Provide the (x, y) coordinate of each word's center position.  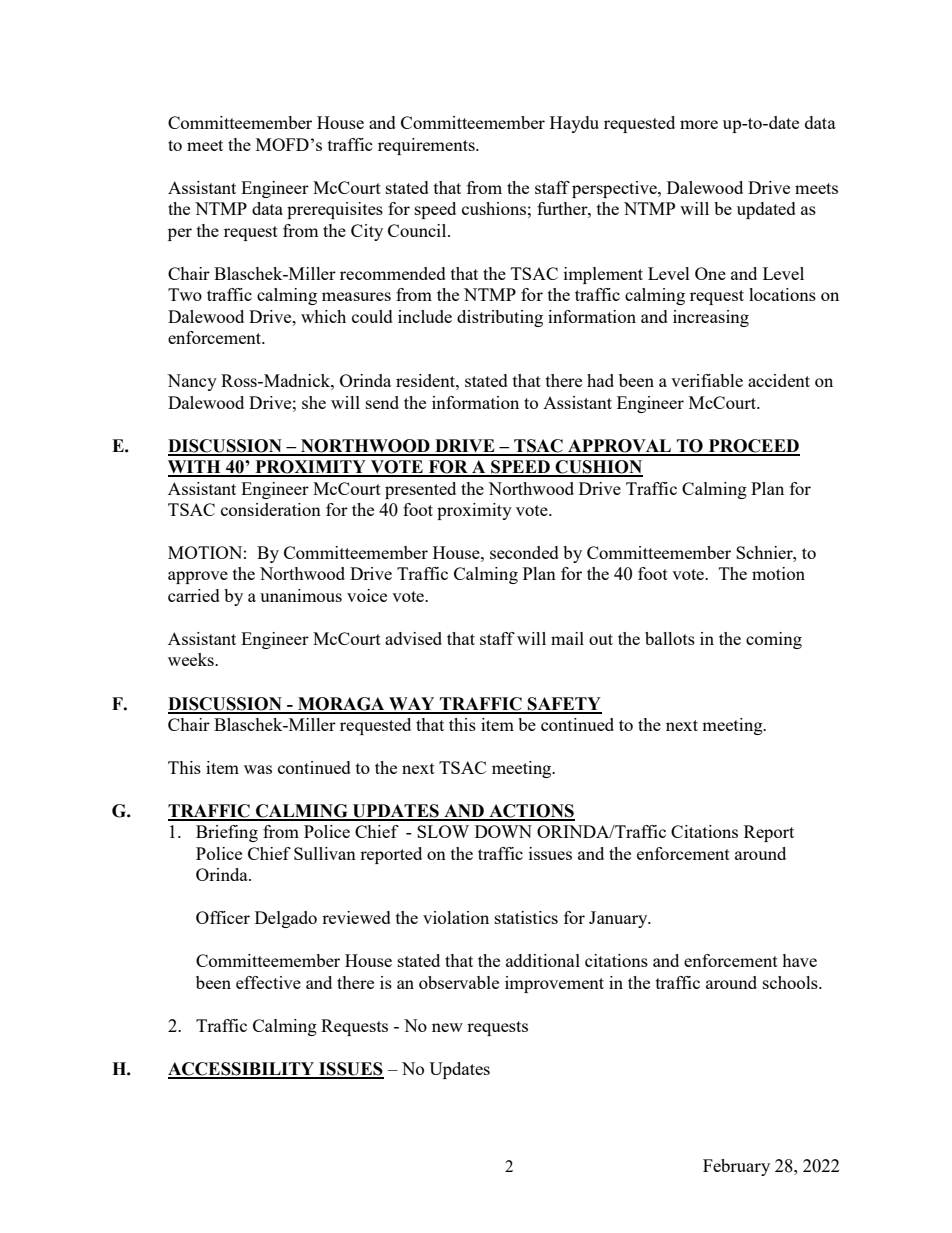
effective (268, 982)
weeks (192, 659)
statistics (526, 917)
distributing (500, 318)
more (699, 124)
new (447, 1027)
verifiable (707, 380)
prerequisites (335, 210)
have (799, 960)
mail (567, 638)
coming (774, 640)
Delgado (286, 919)
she (314, 402)
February (736, 1167)
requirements (427, 146)
